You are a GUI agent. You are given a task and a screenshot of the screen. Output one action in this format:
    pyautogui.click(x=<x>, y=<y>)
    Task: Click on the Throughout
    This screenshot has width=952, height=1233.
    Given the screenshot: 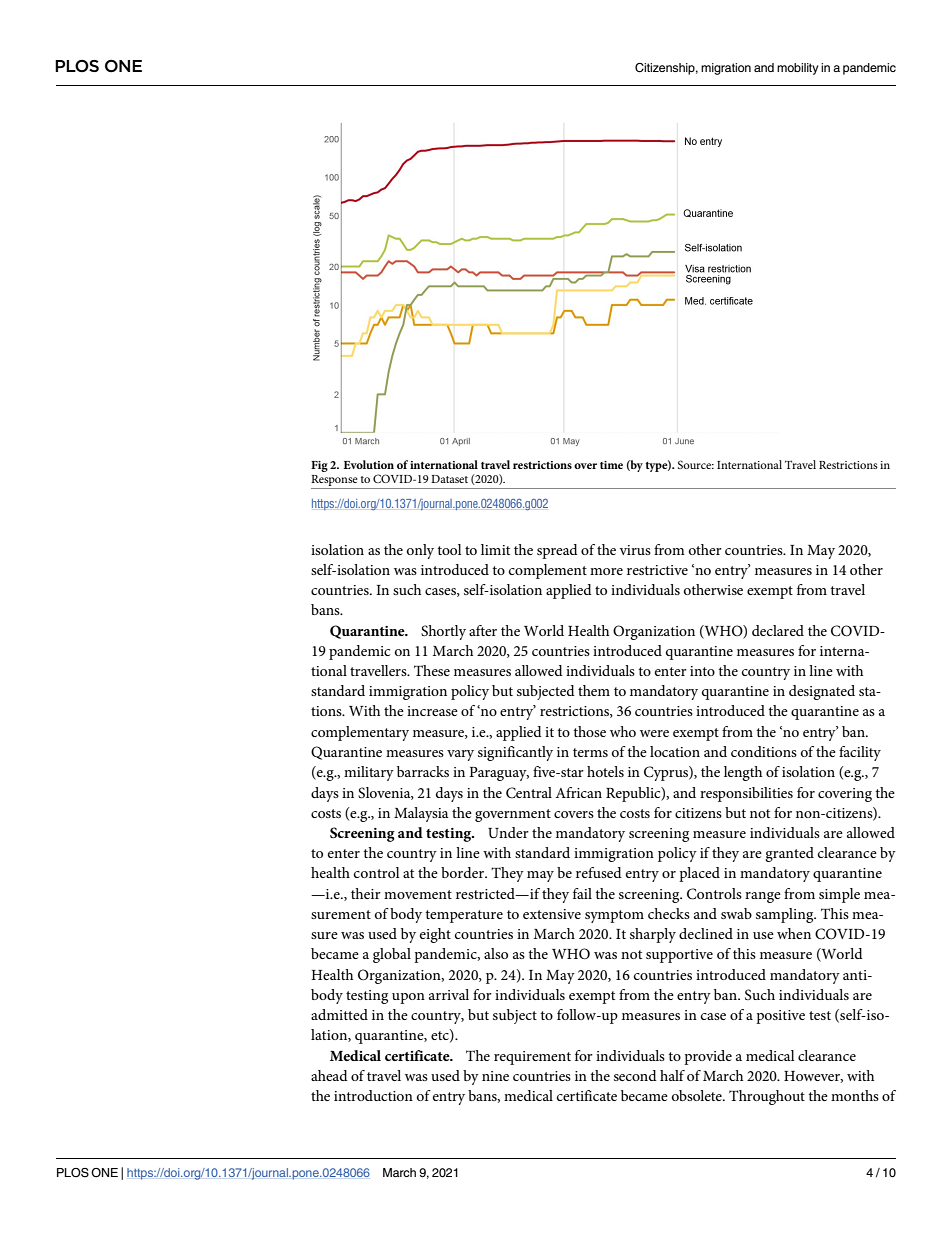 What is the action you would take?
    pyautogui.click(x=767, y=1097)
